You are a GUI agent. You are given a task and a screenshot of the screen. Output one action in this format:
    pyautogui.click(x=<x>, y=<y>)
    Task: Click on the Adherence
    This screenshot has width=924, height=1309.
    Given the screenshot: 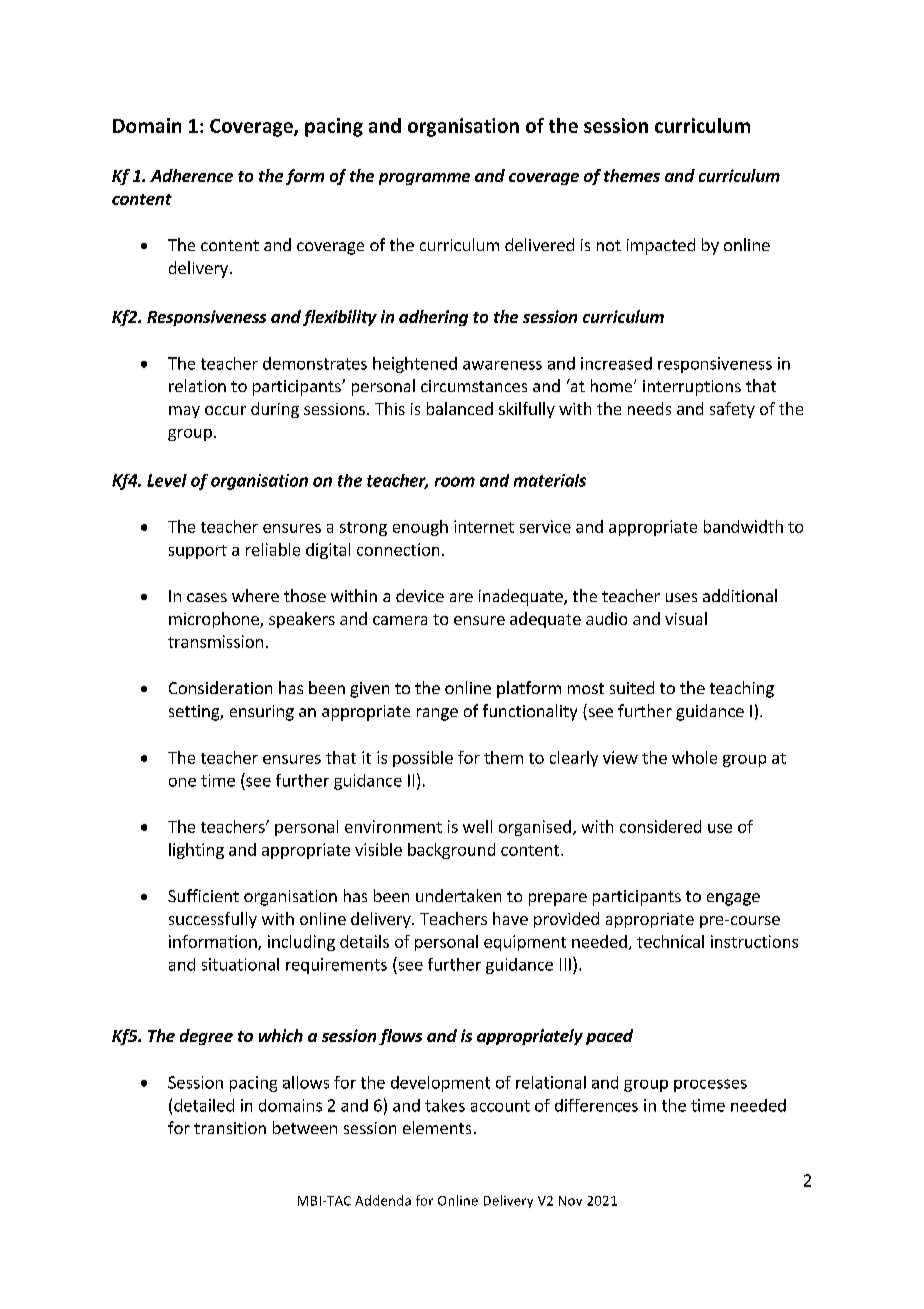 What is the action you would take?
    pyautogui.click(x=191, y=175)
